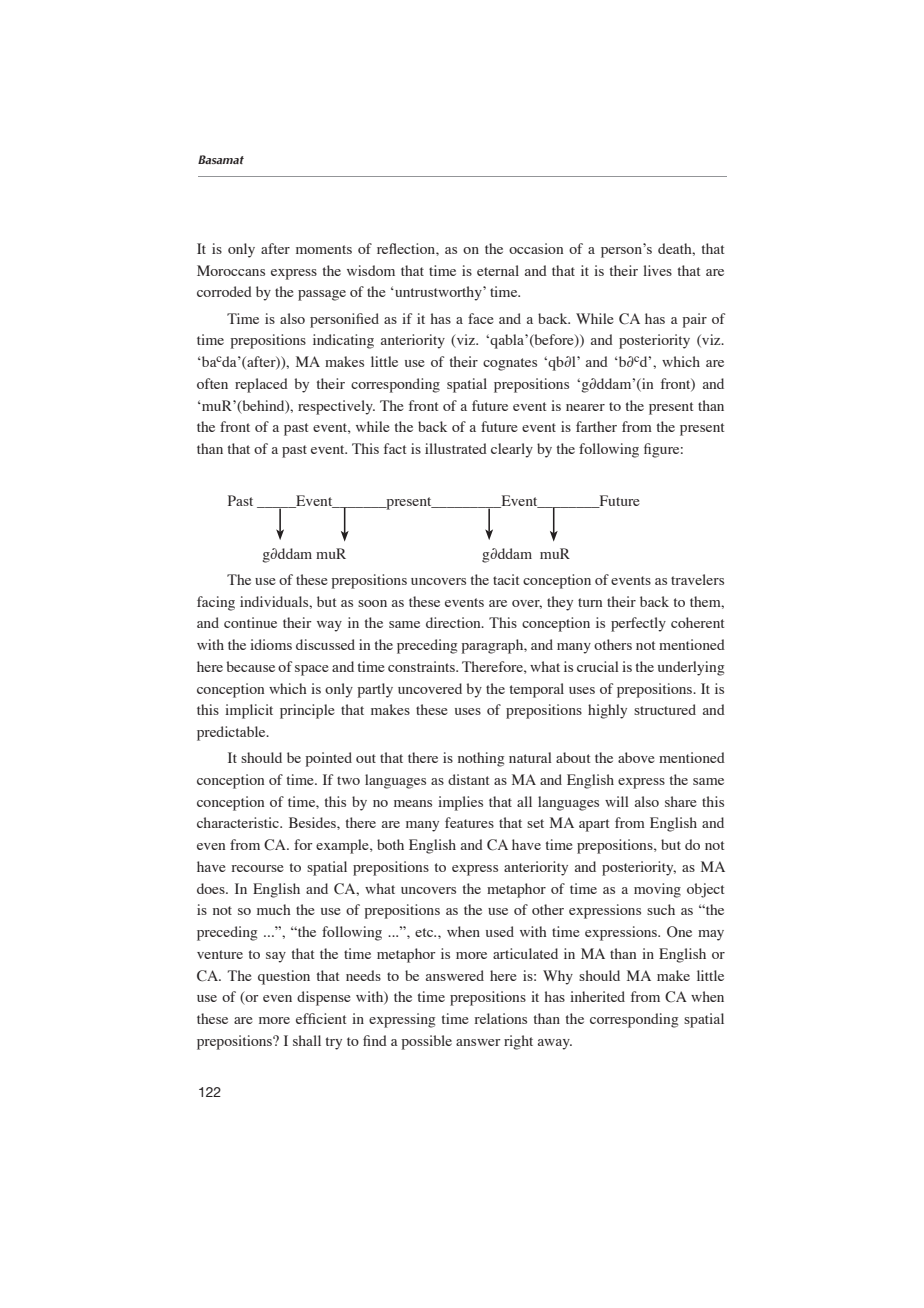 The image size is (924, 1308). What do you see at coordinates (216, 603) in the image?
I see `facing` at bounding box center [216, 603].
